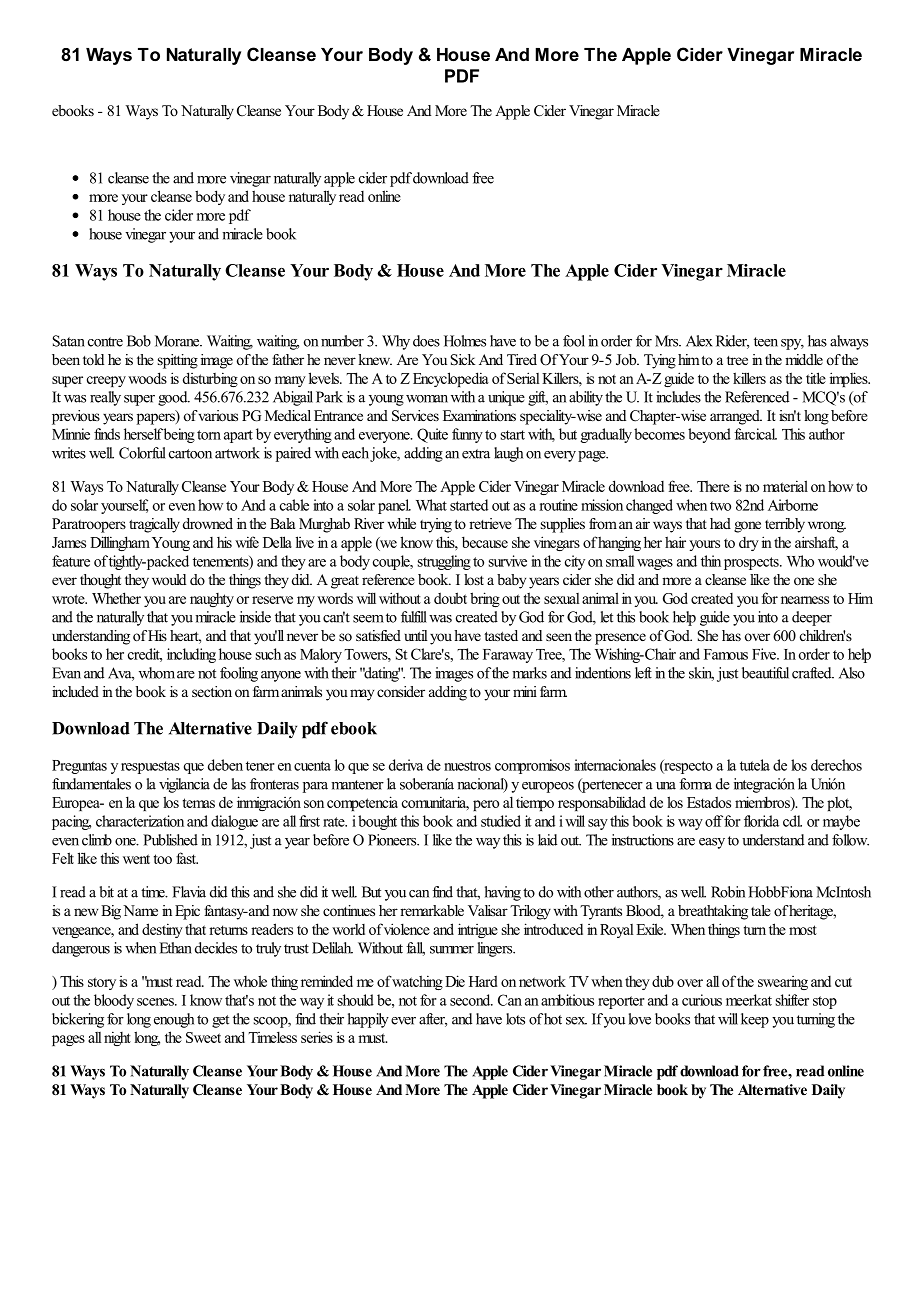 The image size is (924, 1308). Describe the element at coordinates (75, 691) in the screenshot. I see `included` at that location.
